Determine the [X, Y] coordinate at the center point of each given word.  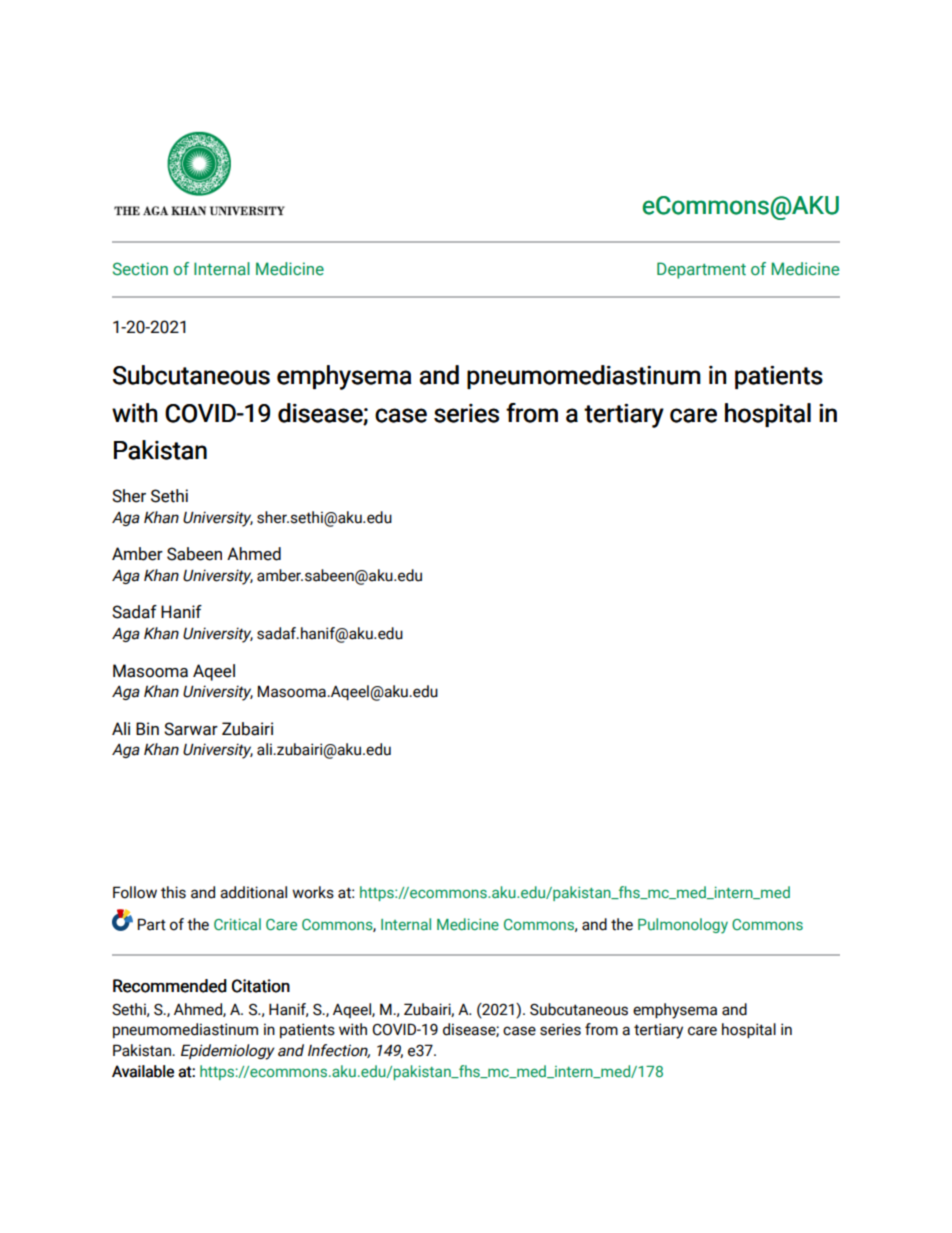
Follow [135, 892]
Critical [237, 924]
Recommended [170, 986]
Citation [261, 986]
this [173, 892]
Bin [147, 728]
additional [253, 892]
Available [143, 1071]
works [313, 892]
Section [140, 269]
